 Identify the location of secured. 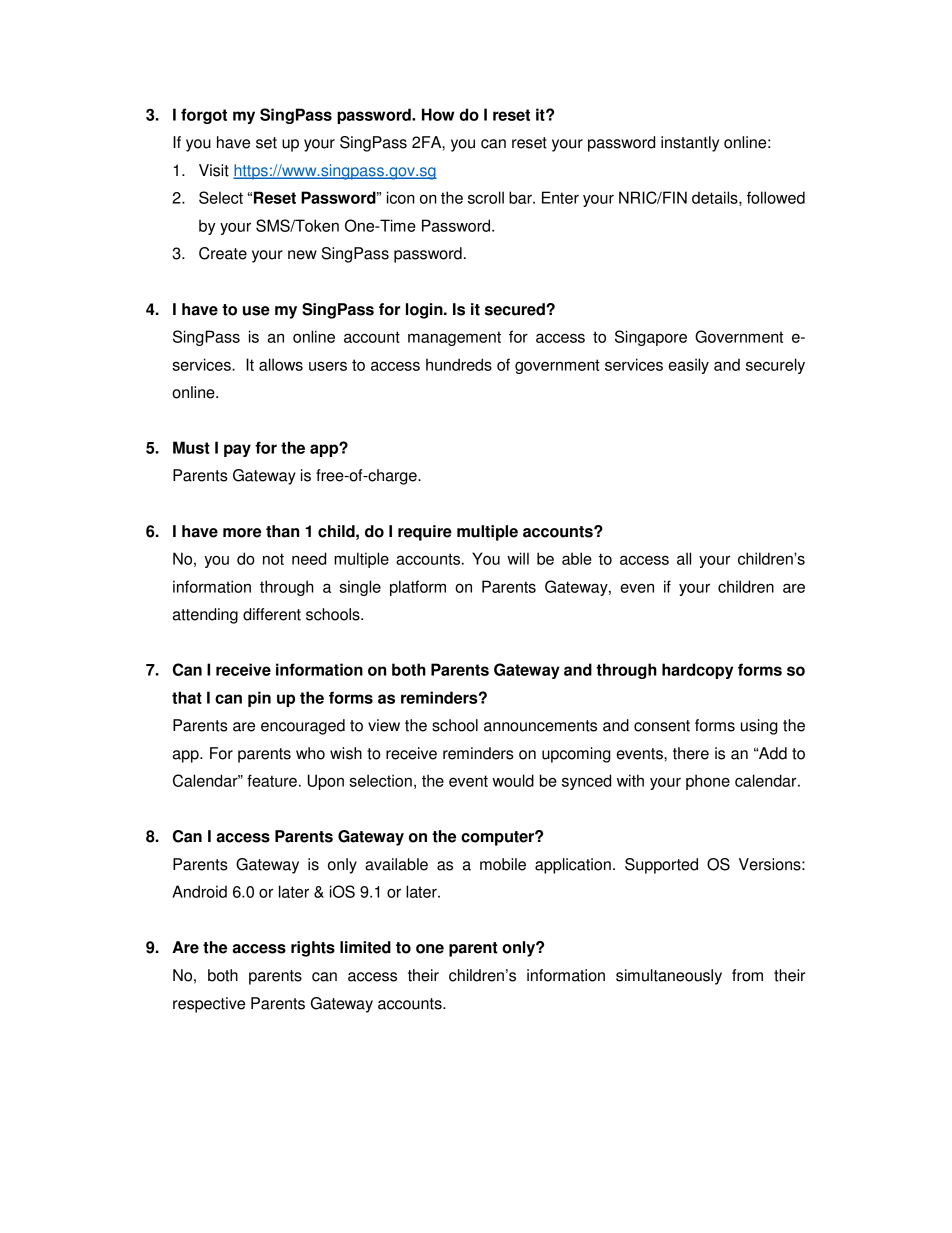
(516, 309).
